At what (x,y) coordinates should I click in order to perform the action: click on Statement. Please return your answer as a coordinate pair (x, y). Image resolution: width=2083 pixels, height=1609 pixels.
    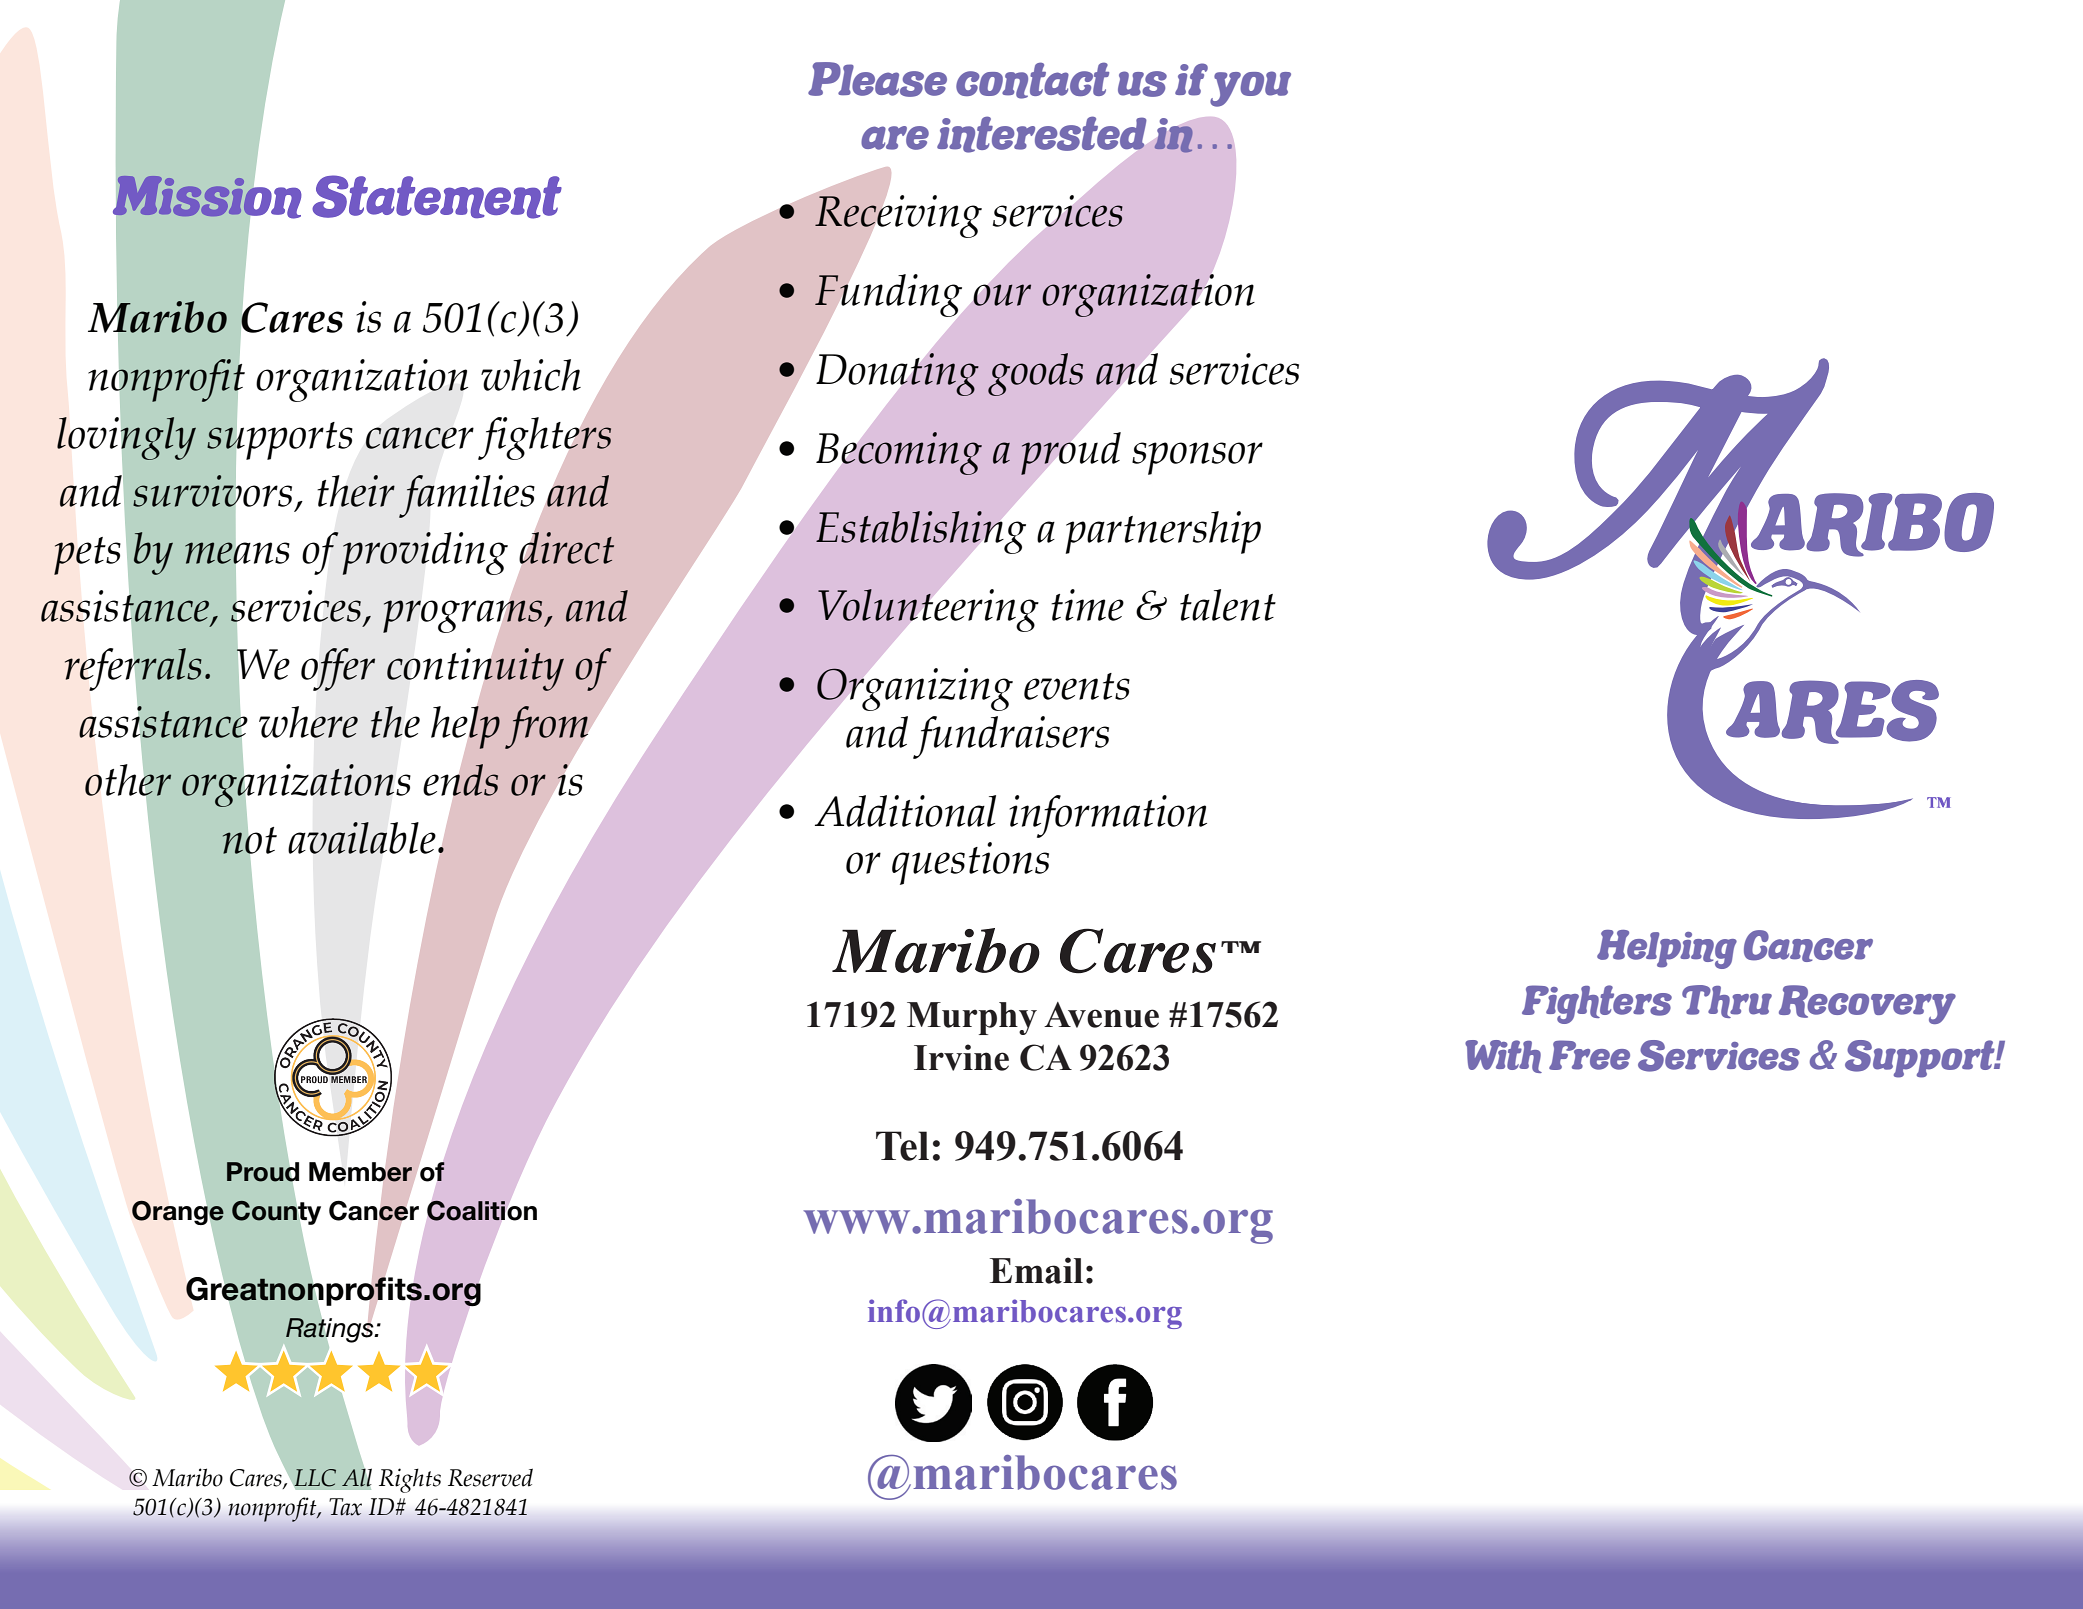
    Looking at the image, I should click on (437, 197).
